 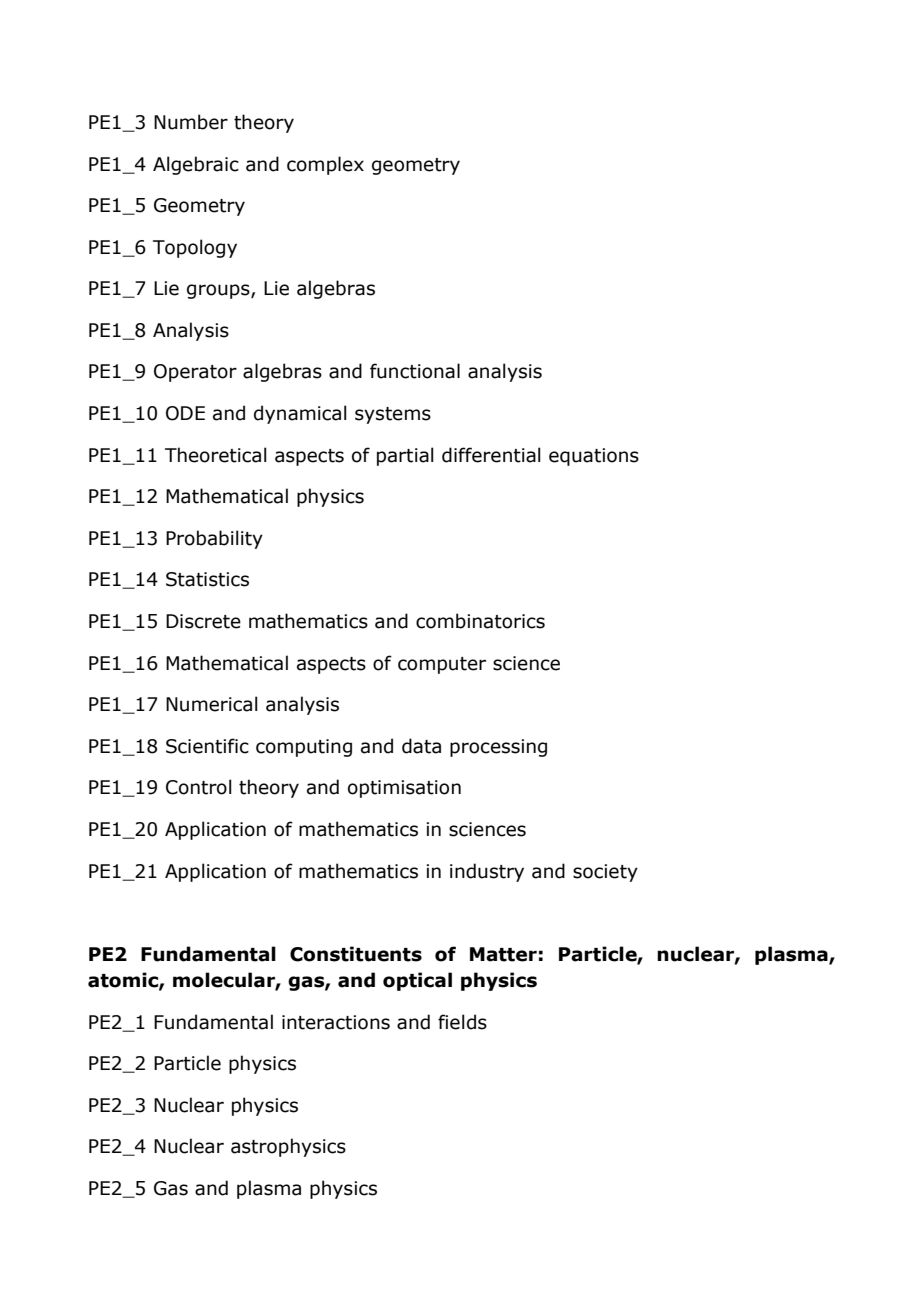 What do you see at coordinates (605, 873) in the screenshot?
I see `society` at bounding box center [605, 873].
